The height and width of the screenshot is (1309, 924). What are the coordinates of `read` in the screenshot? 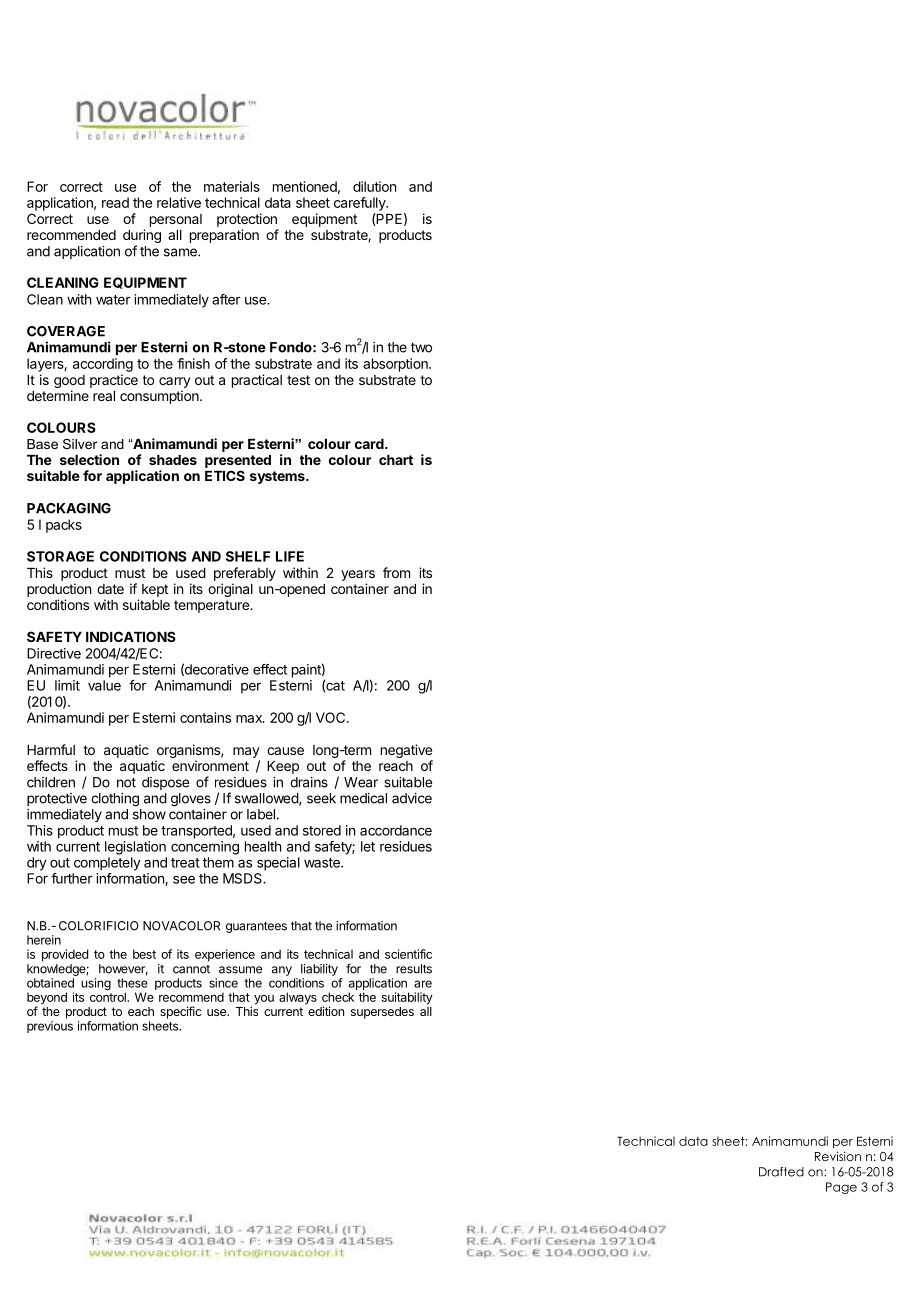 It's located at (115, 202).
